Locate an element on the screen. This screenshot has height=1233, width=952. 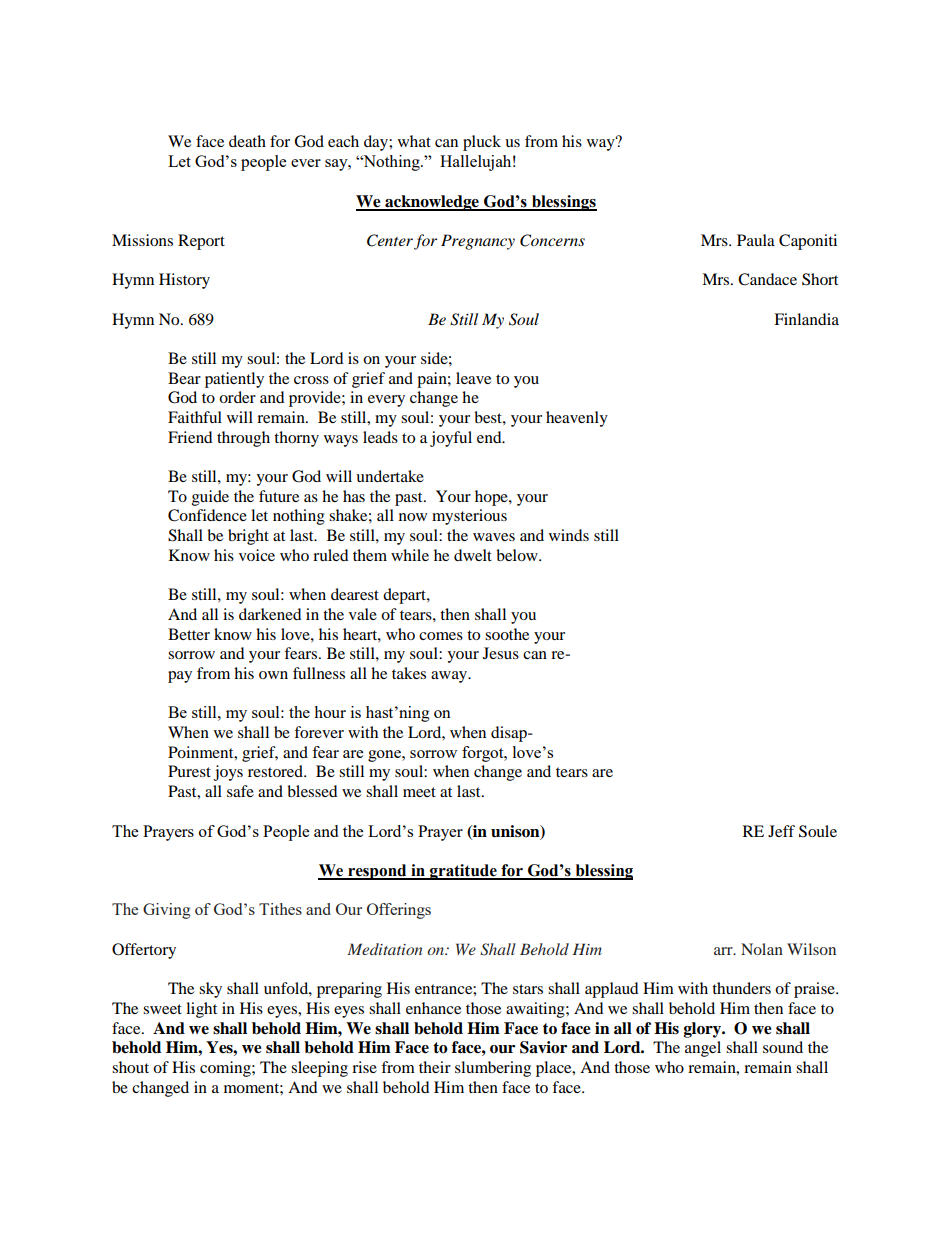
joys is located at coordinates (228, 773).
